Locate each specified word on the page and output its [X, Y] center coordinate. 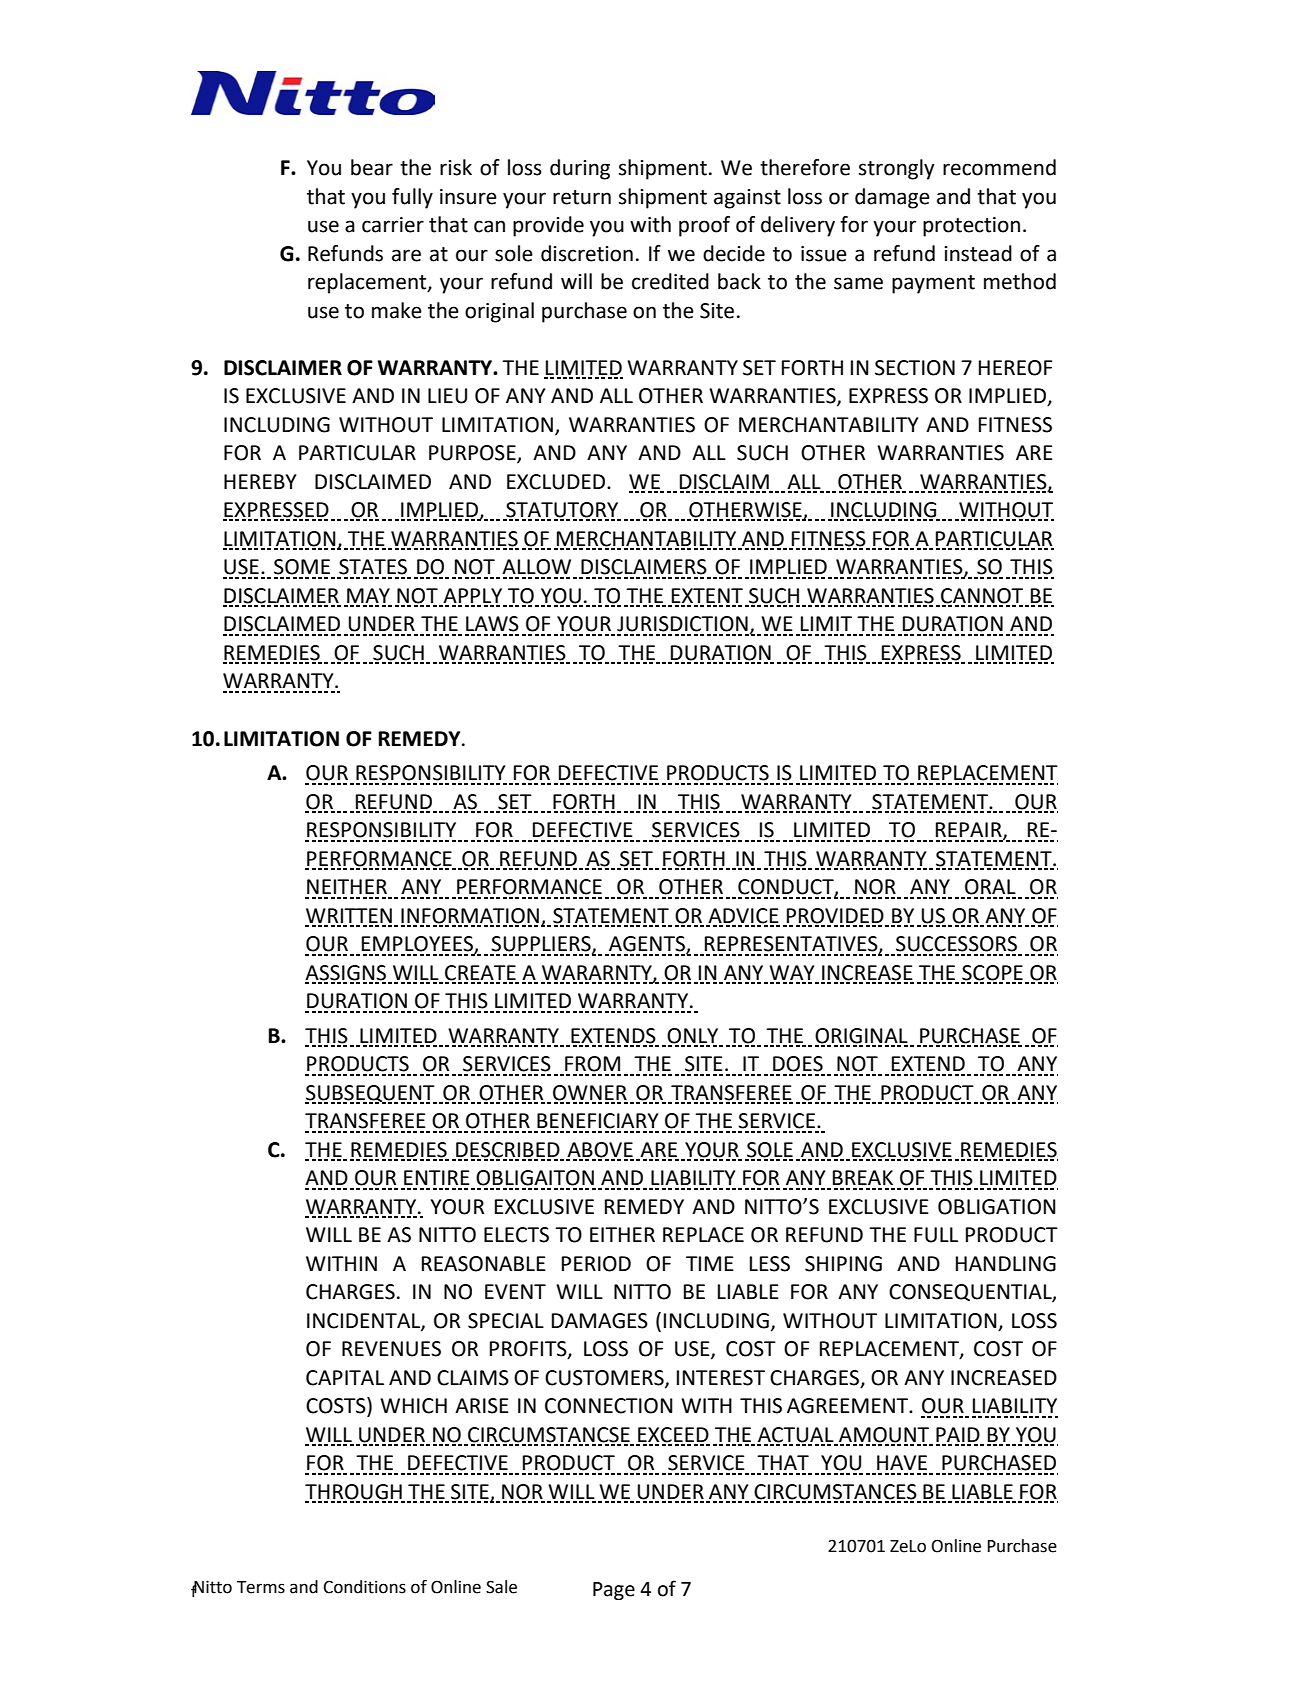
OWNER [590, 1094]
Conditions [364, 1587]
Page [614, 1591]
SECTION [915, 368]
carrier [393, 225]
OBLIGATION [997, 1207]
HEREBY [260, 481]
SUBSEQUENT [371, 1094]
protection [971, 227]
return [582, 197]
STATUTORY [562, 511]
